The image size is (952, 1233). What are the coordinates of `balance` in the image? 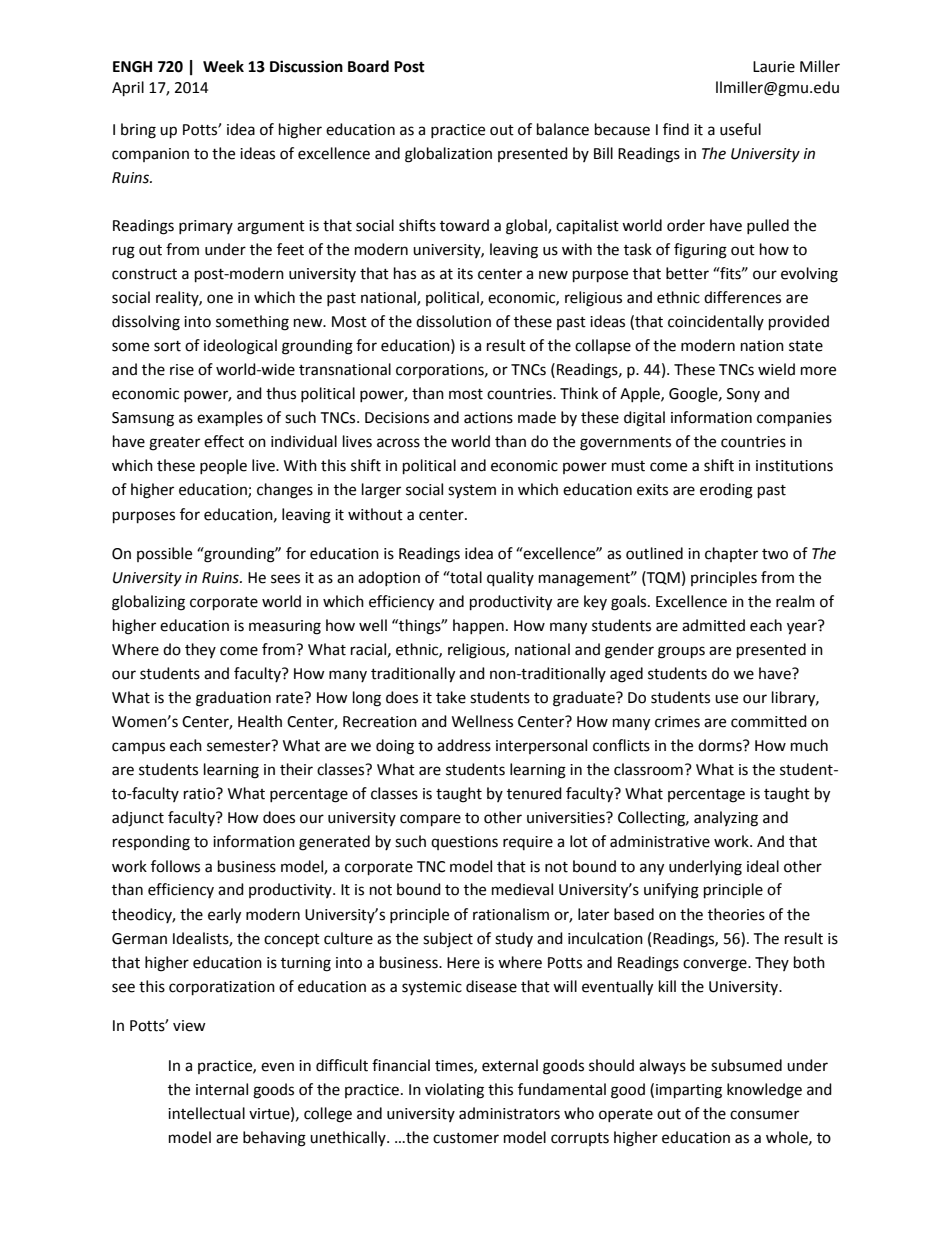 It's located at (563, 129).
